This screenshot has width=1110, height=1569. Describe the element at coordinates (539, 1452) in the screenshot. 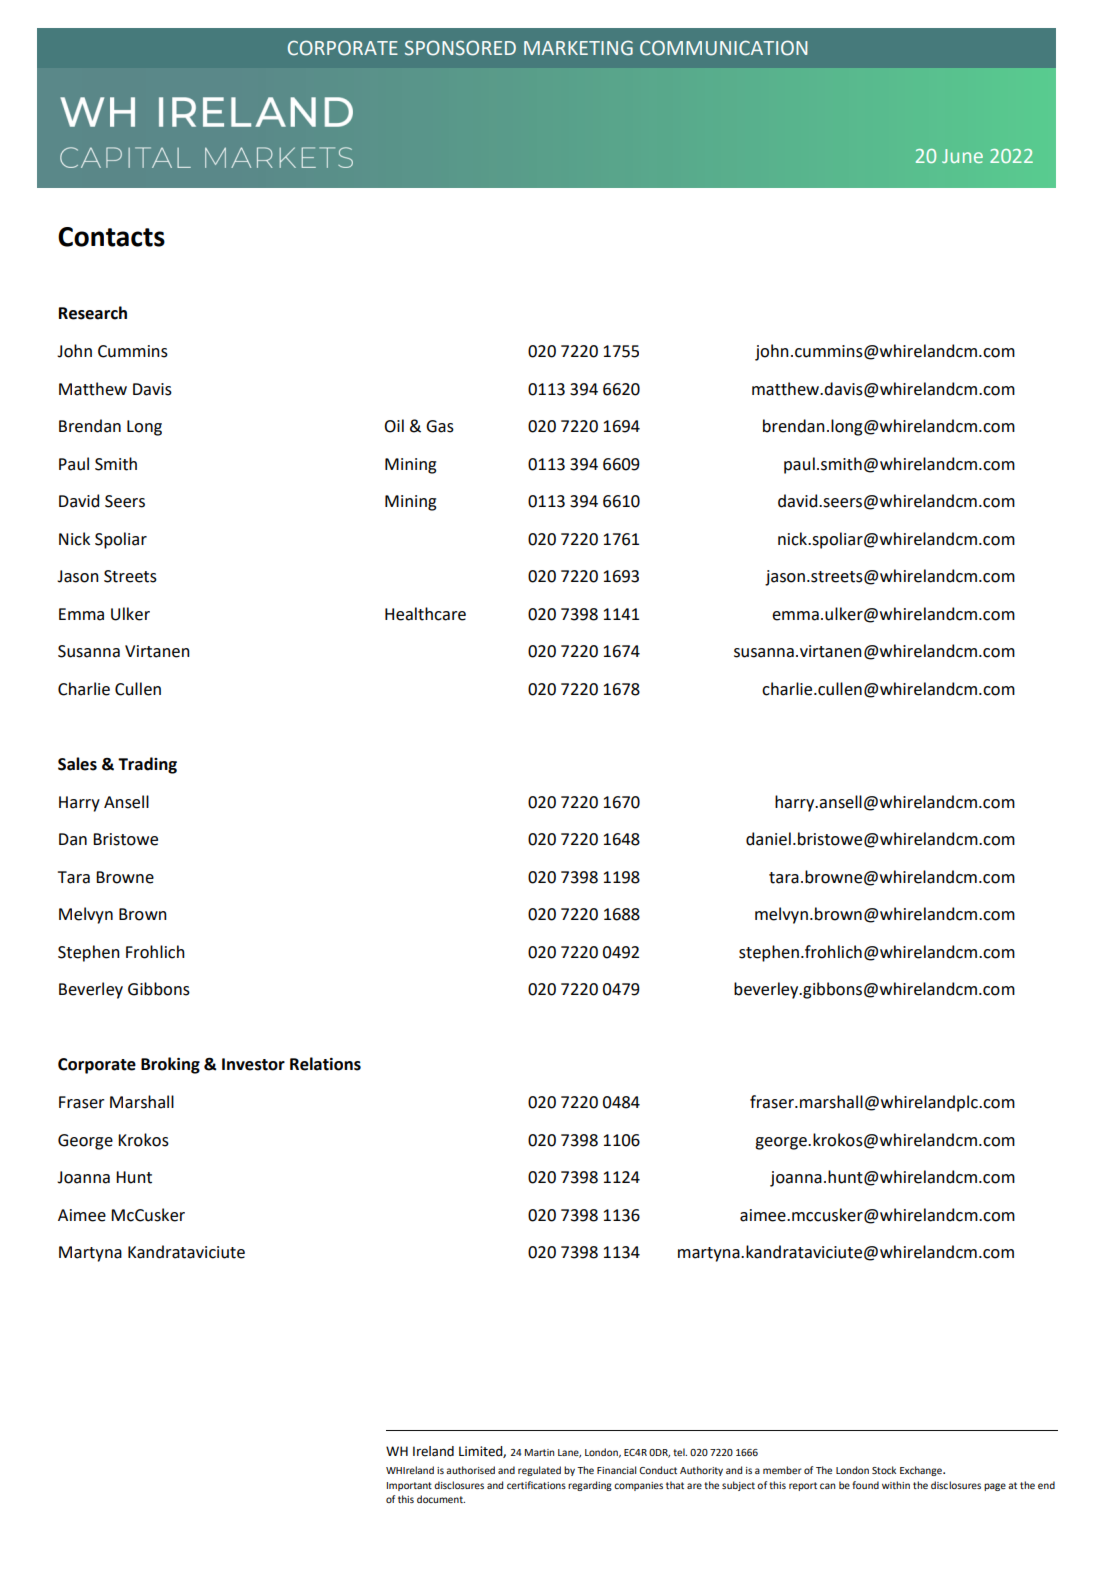

I see `Martin` at that location.
